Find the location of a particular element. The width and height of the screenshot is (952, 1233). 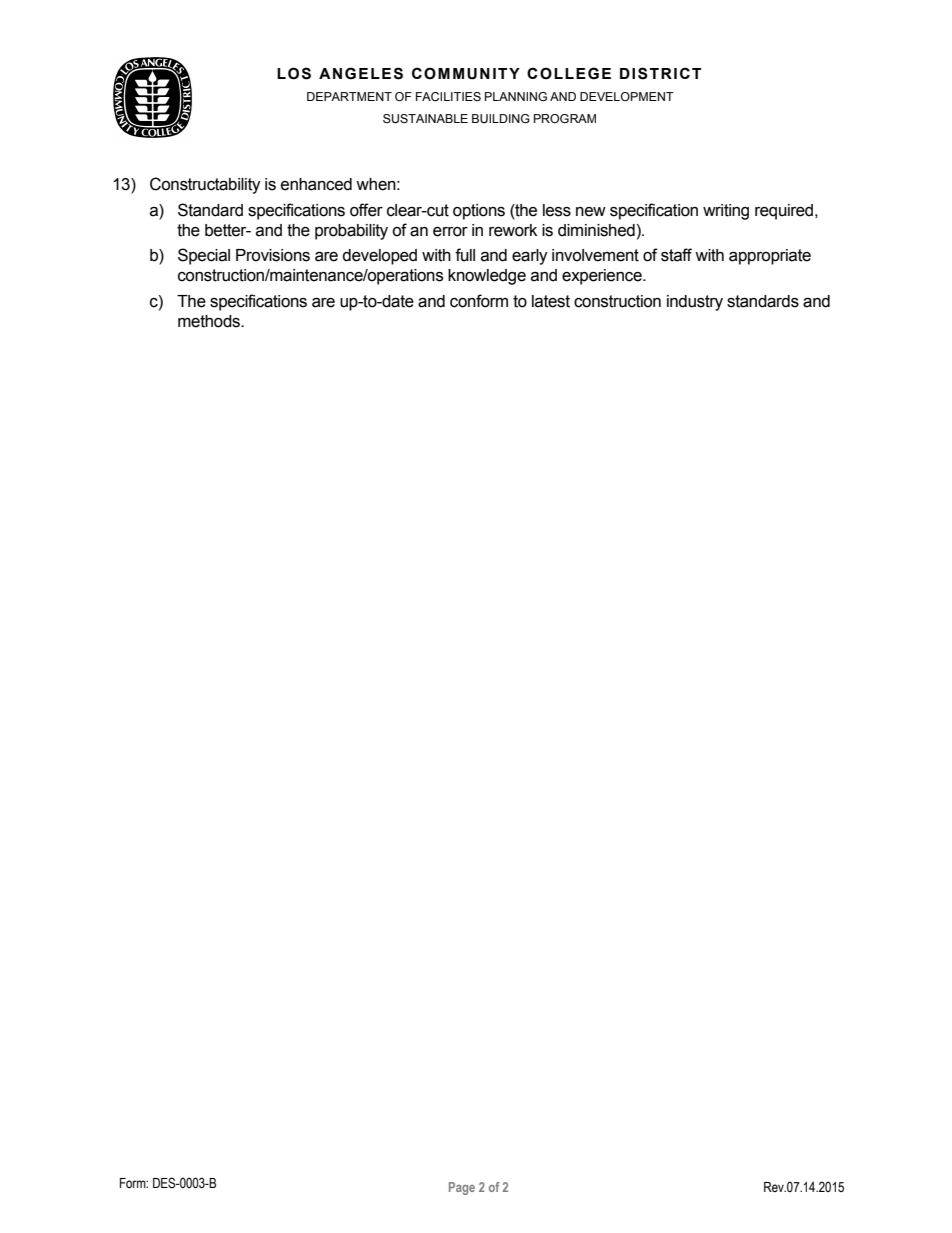

DISTRICT is located at coordinates (660, 73).
